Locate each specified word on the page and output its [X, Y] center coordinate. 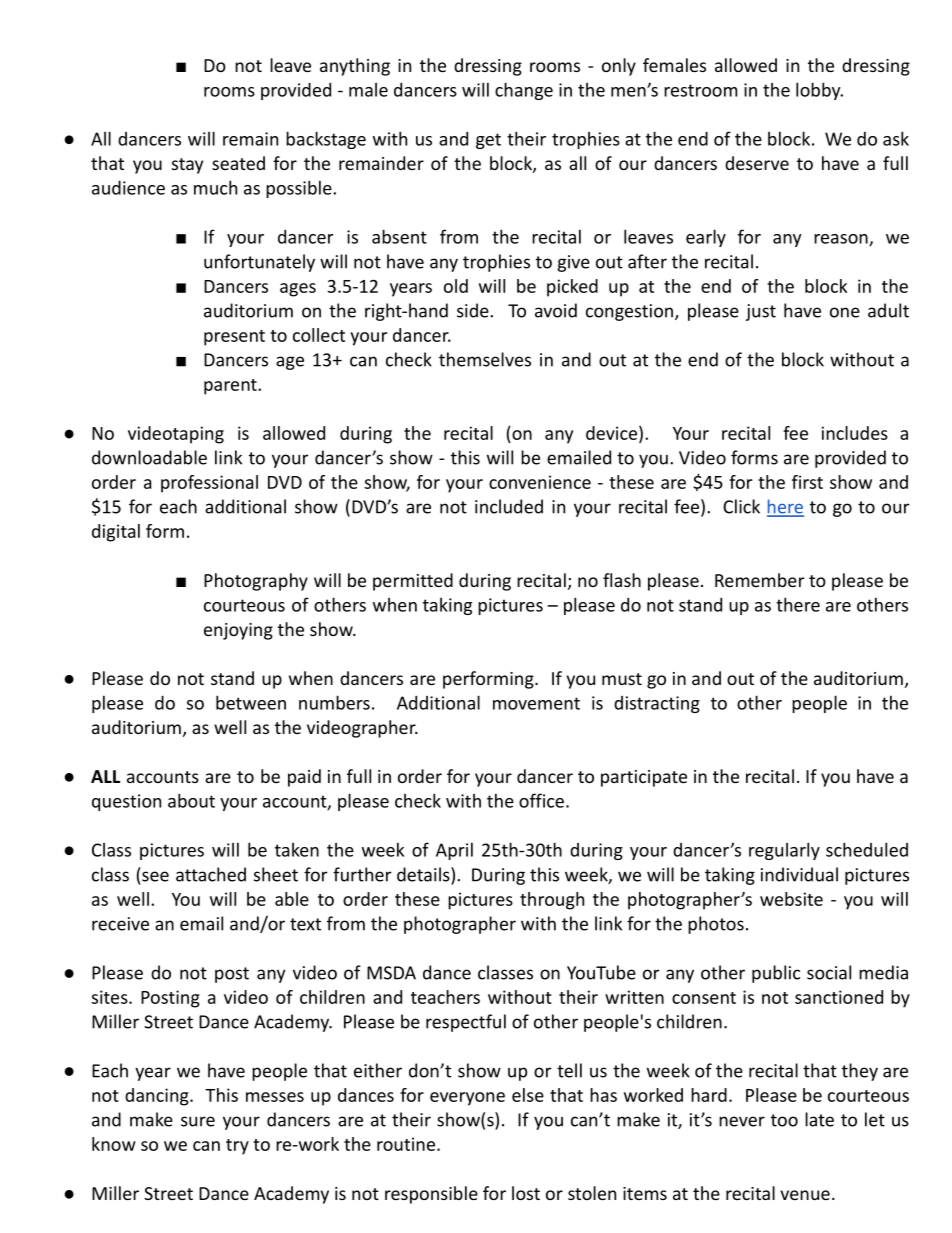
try [237, 1147]
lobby [819, 91]
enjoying [238, 631]
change [524, 91]
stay [187, 166]
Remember [759, 580]
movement [536, 703]
